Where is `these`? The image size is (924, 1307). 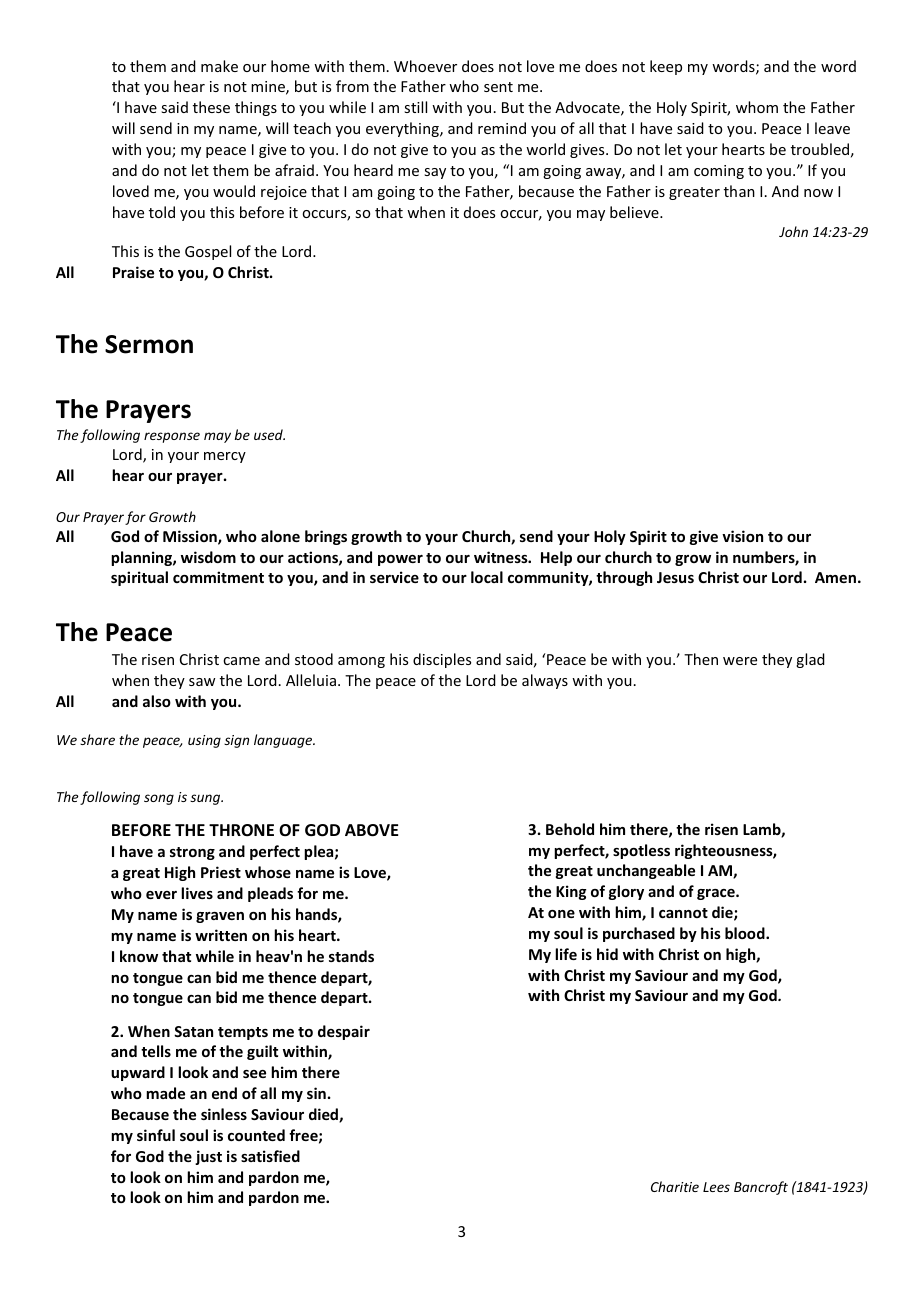
these is located at coordinates (211, 107).
